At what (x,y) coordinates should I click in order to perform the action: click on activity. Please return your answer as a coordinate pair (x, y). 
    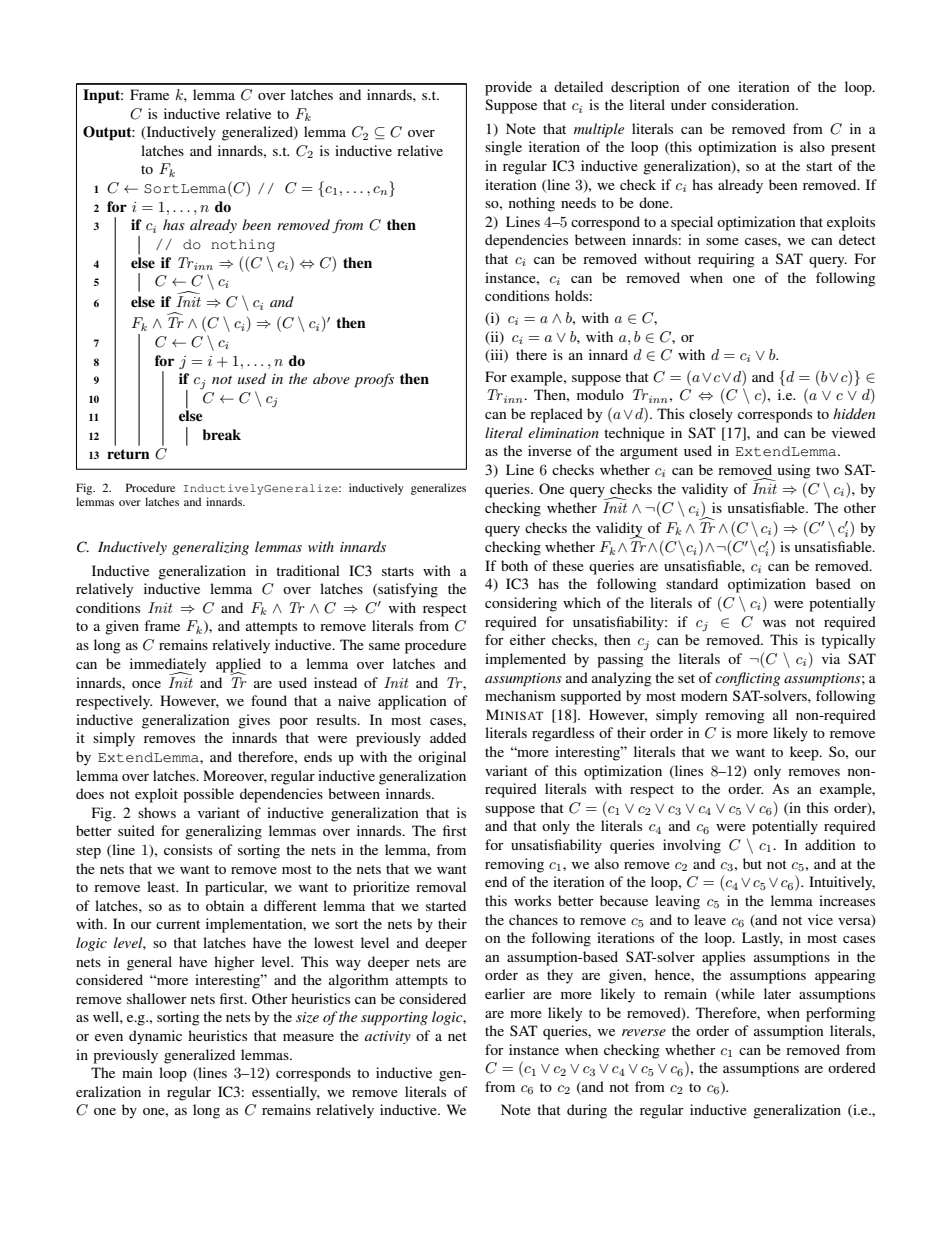
    Looking at the image, I should click on (388, 1037).
